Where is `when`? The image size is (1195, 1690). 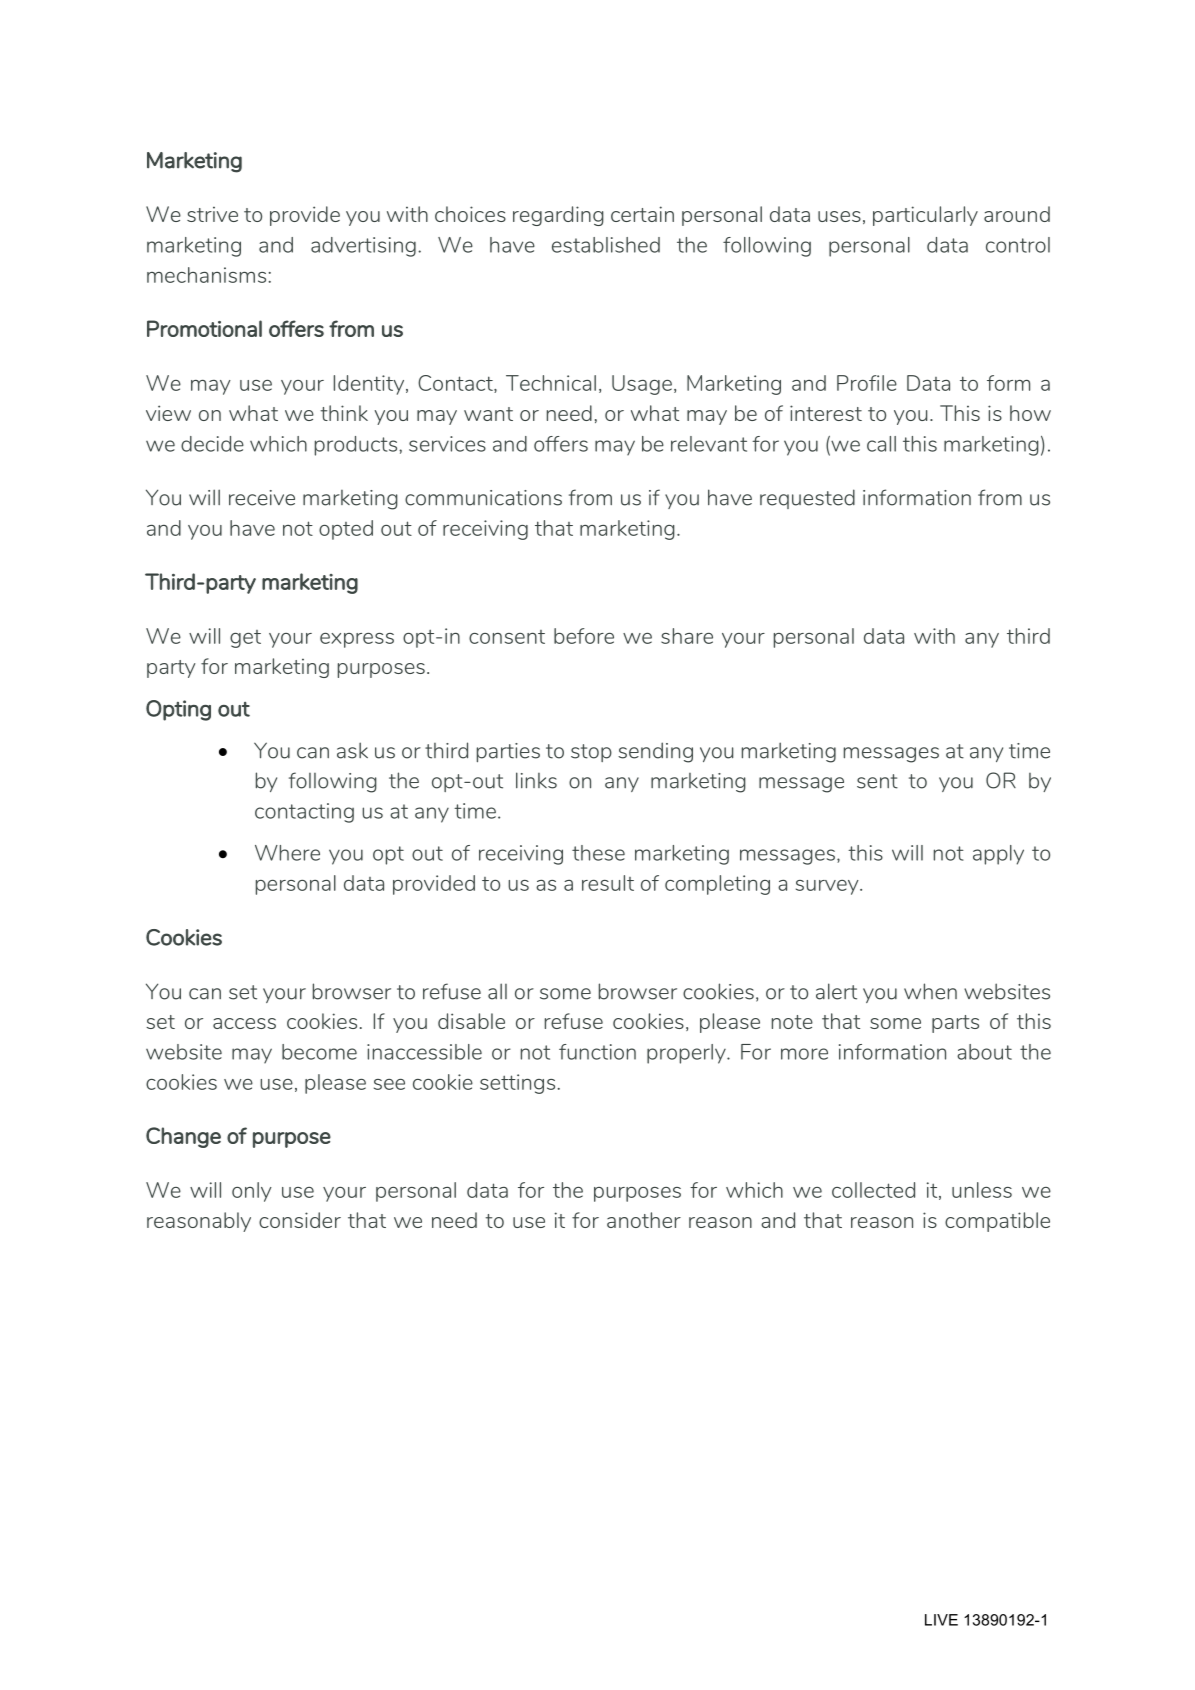
when is located at coordinates (930, 991).
